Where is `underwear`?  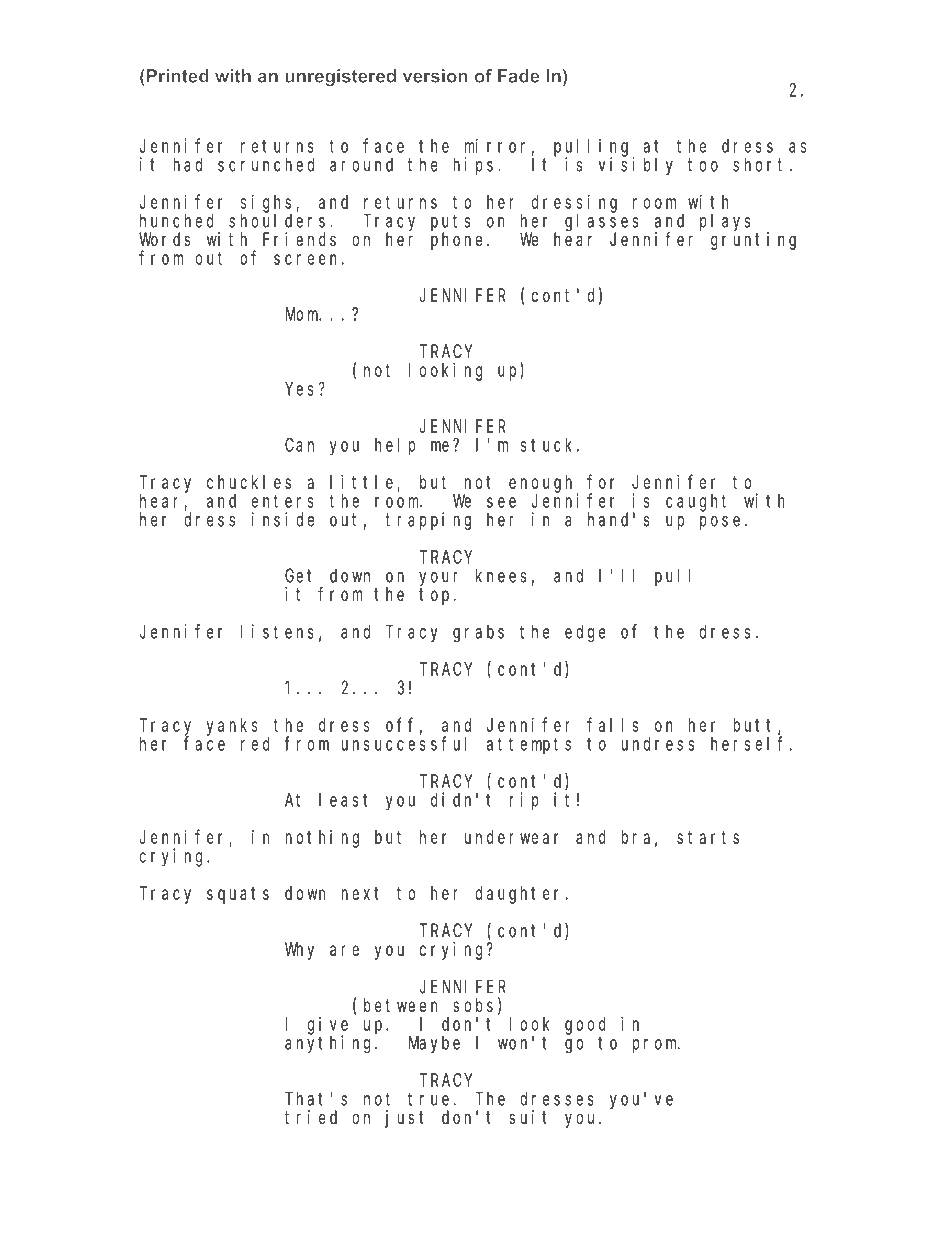
underwear is located at coordinates (512, 837).
